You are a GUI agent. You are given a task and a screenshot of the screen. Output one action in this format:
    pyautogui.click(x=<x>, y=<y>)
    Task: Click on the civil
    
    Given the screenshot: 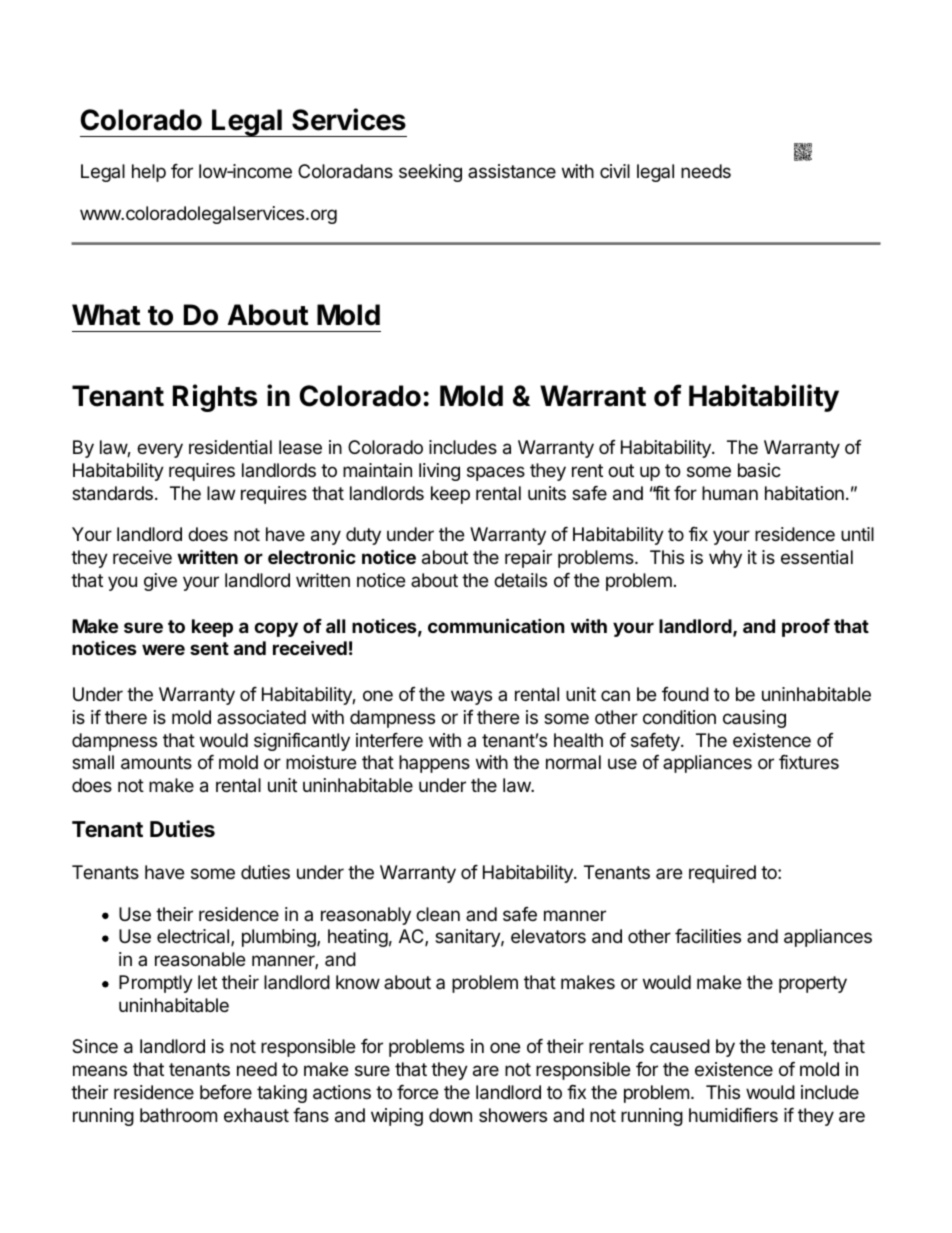 What is the action you would take?
    pyautogui.click(x=615, y=171)
